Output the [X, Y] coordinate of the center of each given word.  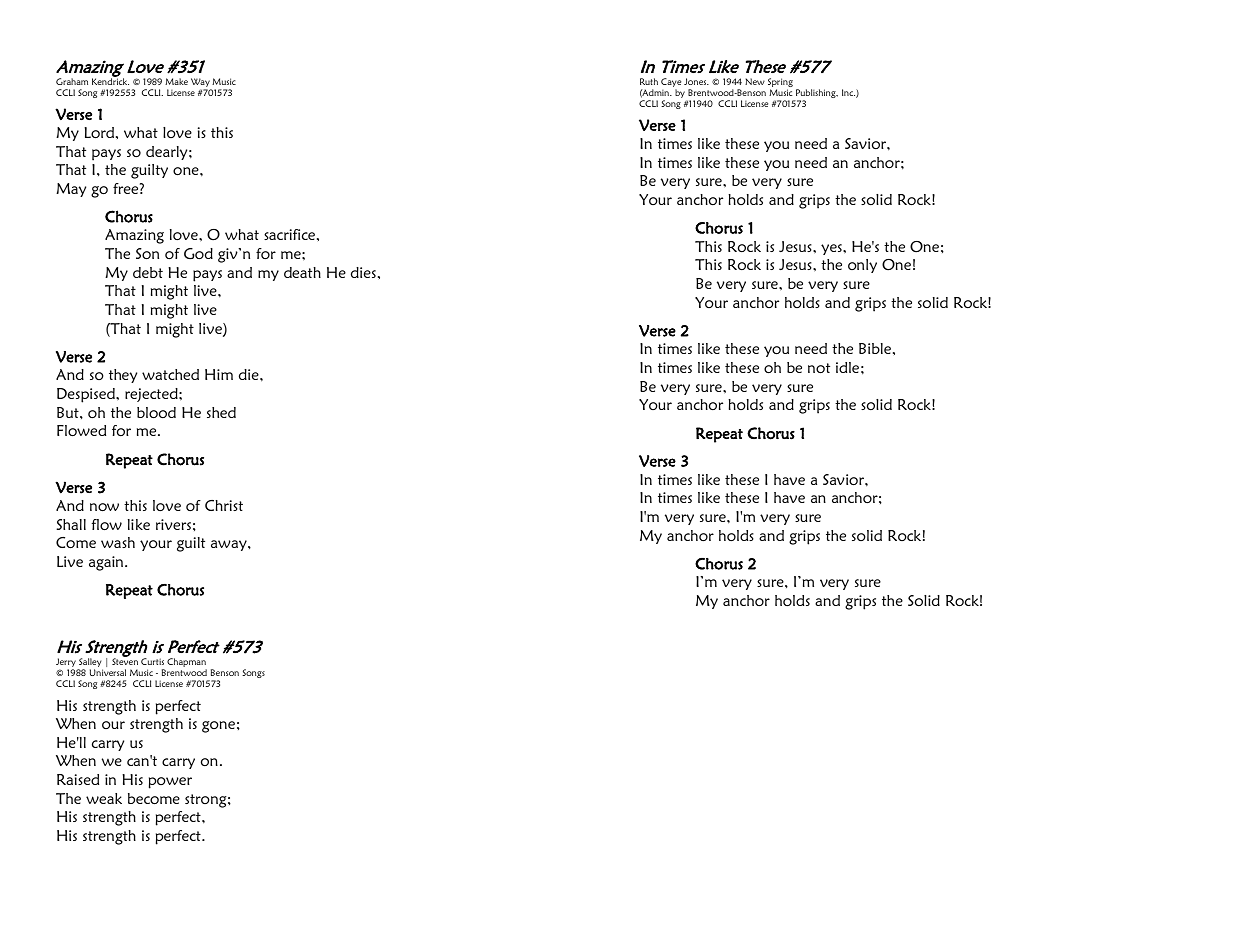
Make [176, 81]
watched [170, 374]
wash [118, 542]
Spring [780, 84]
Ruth [649, 81]
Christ [224, 505]
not [819, 368]
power [170, 783]
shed [221, 412]
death [302, 272]
